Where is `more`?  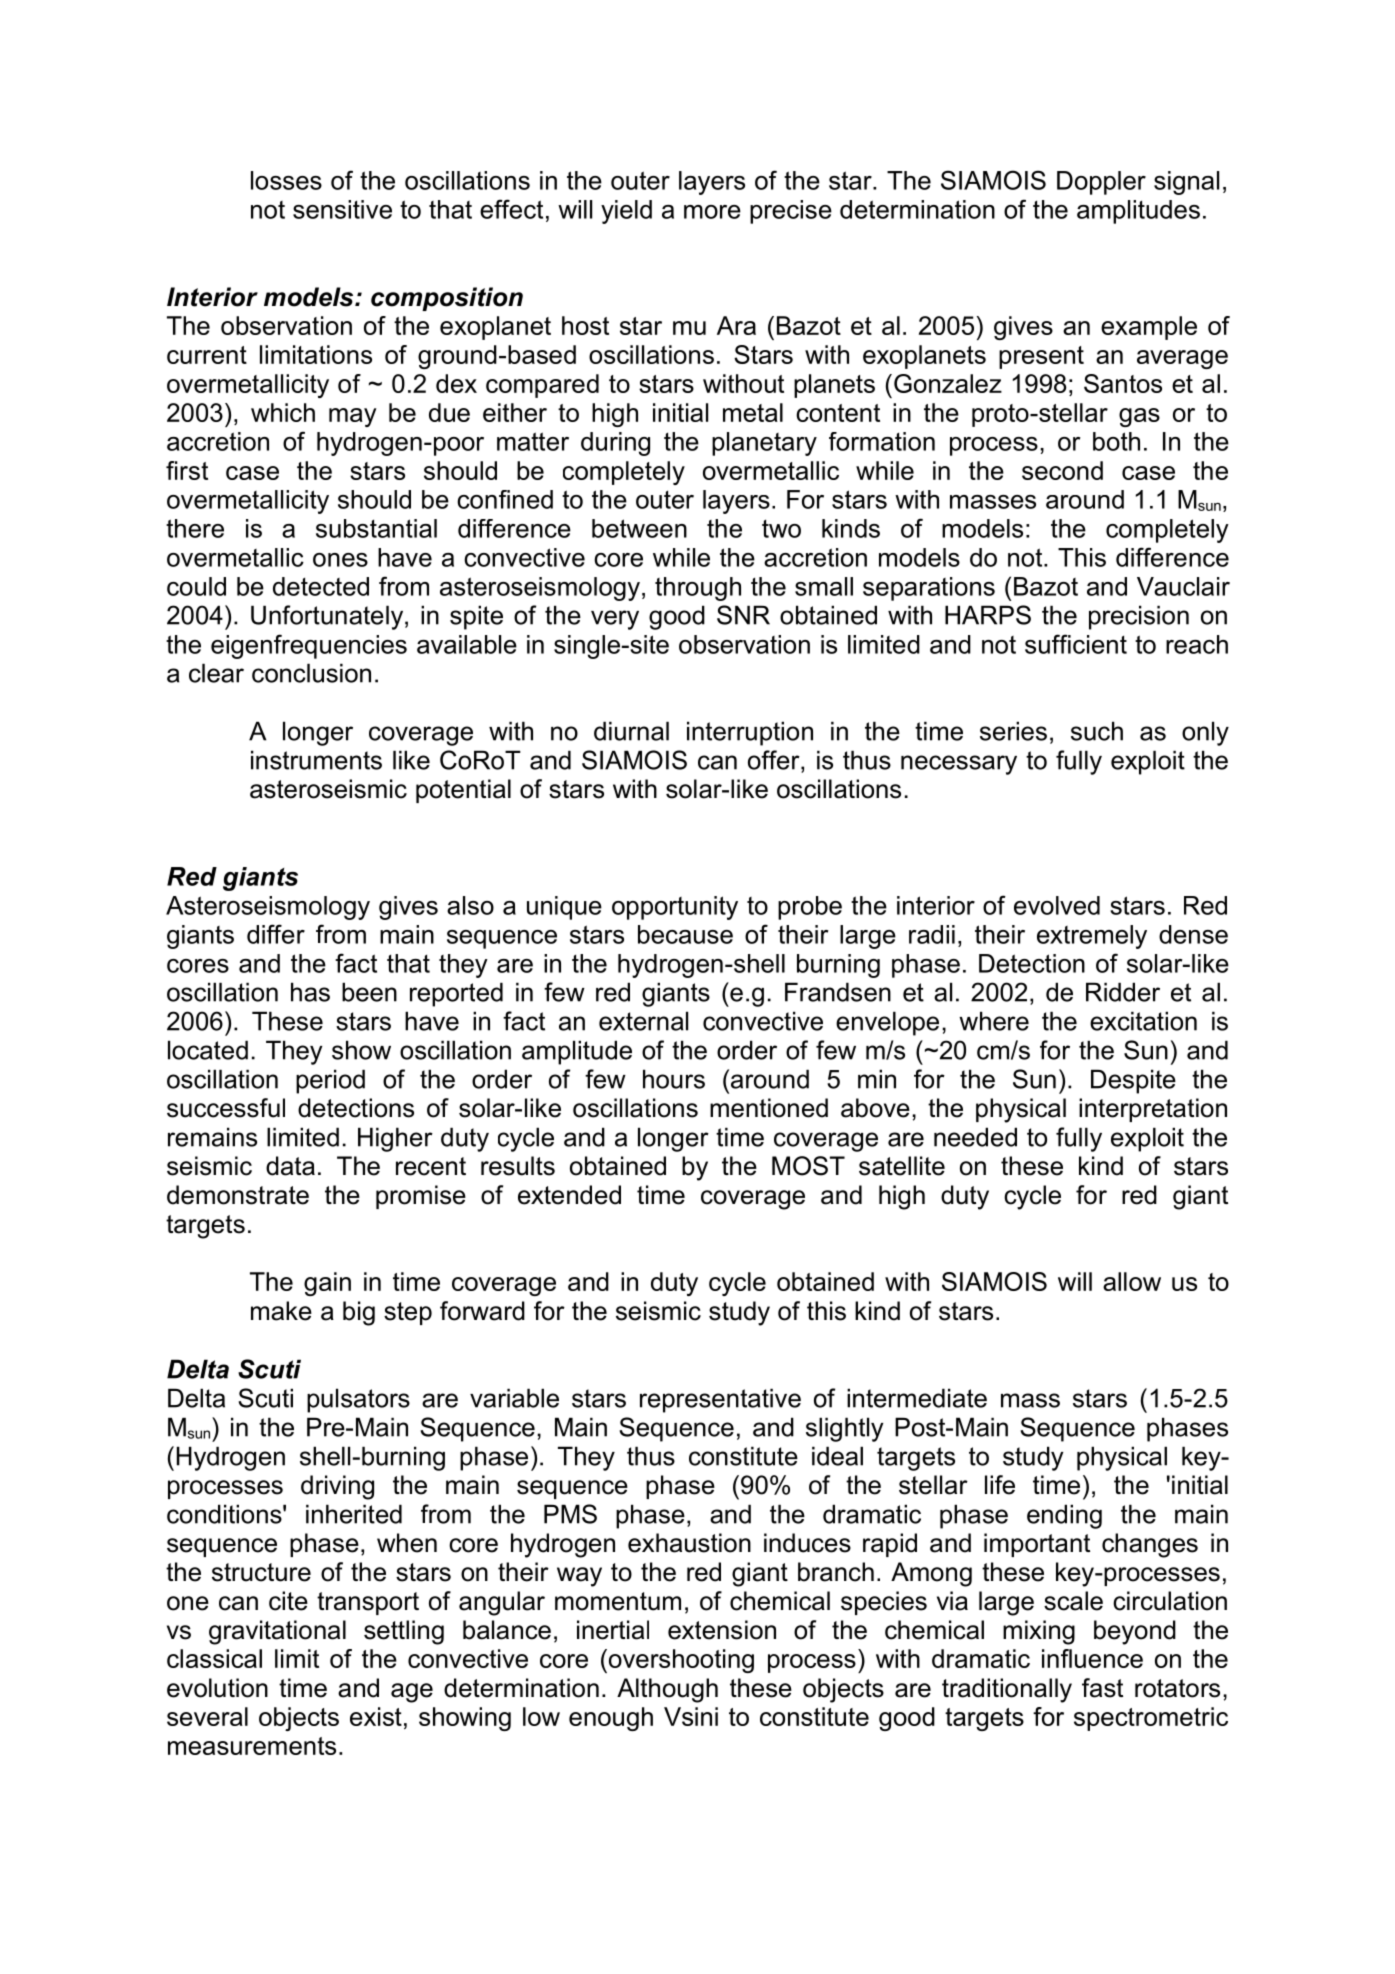
more is located at coordinates (712, 212).
